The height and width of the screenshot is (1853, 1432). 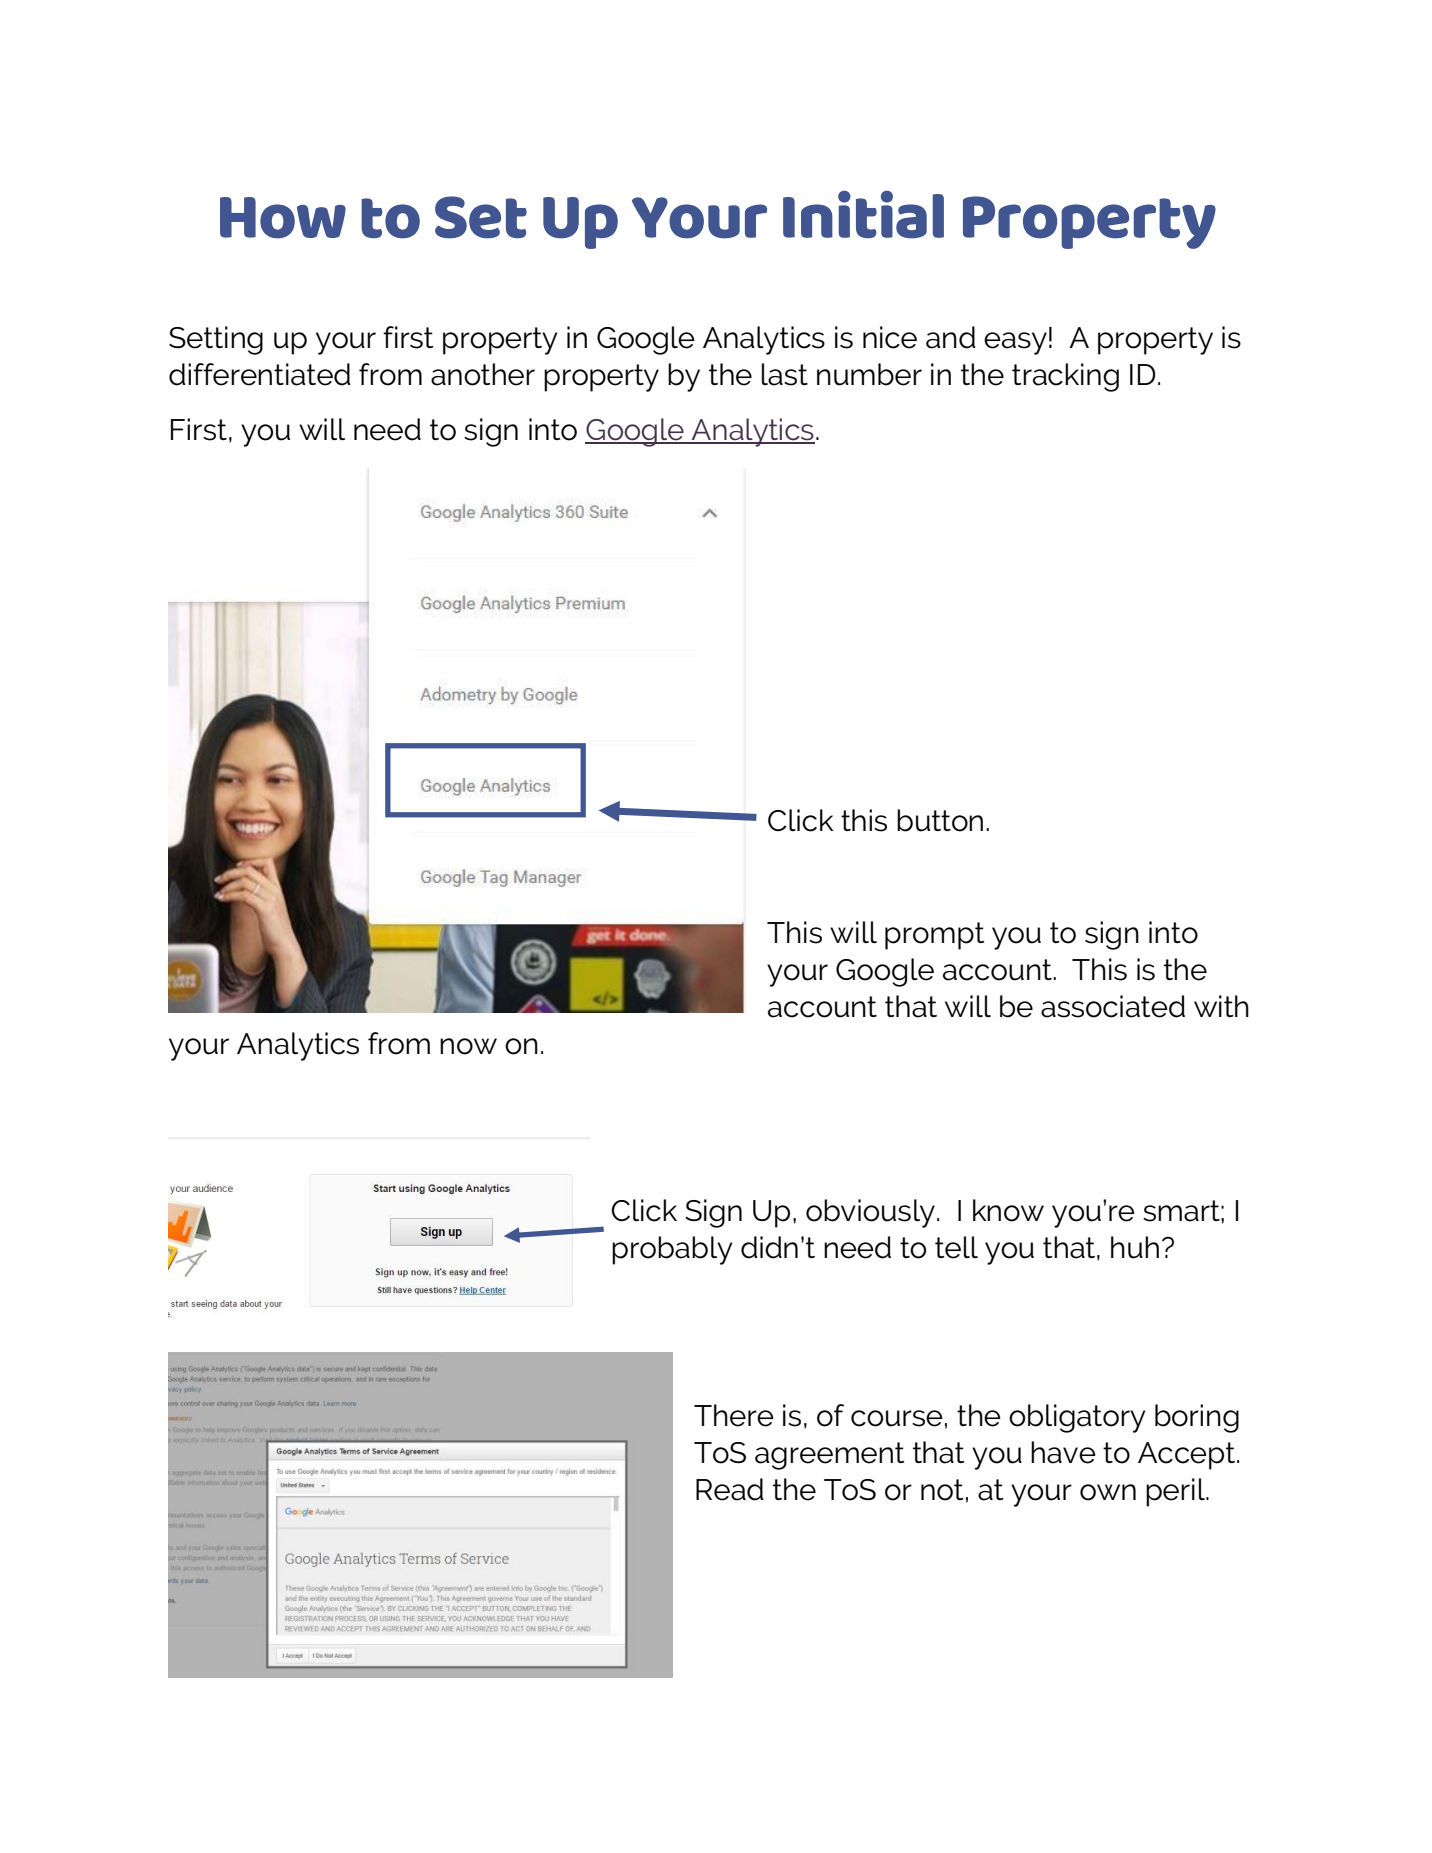 I want to click on with, so click(x=1221, y=1006).
